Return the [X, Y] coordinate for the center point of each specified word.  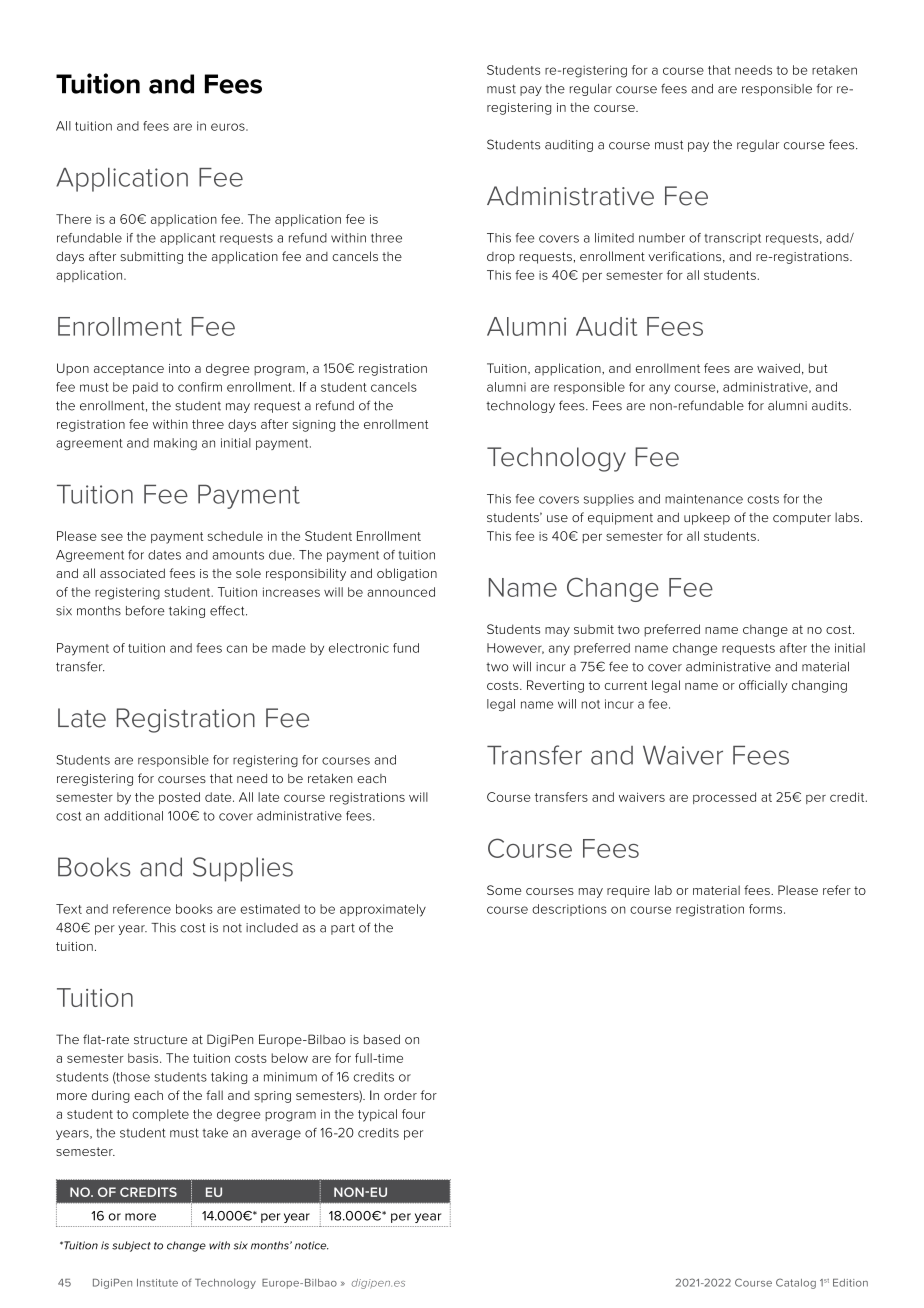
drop [501, 258]
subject [131, 1246]
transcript [732, 239]
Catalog [796, 1283]
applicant [188, 239]
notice [312, 1245]
